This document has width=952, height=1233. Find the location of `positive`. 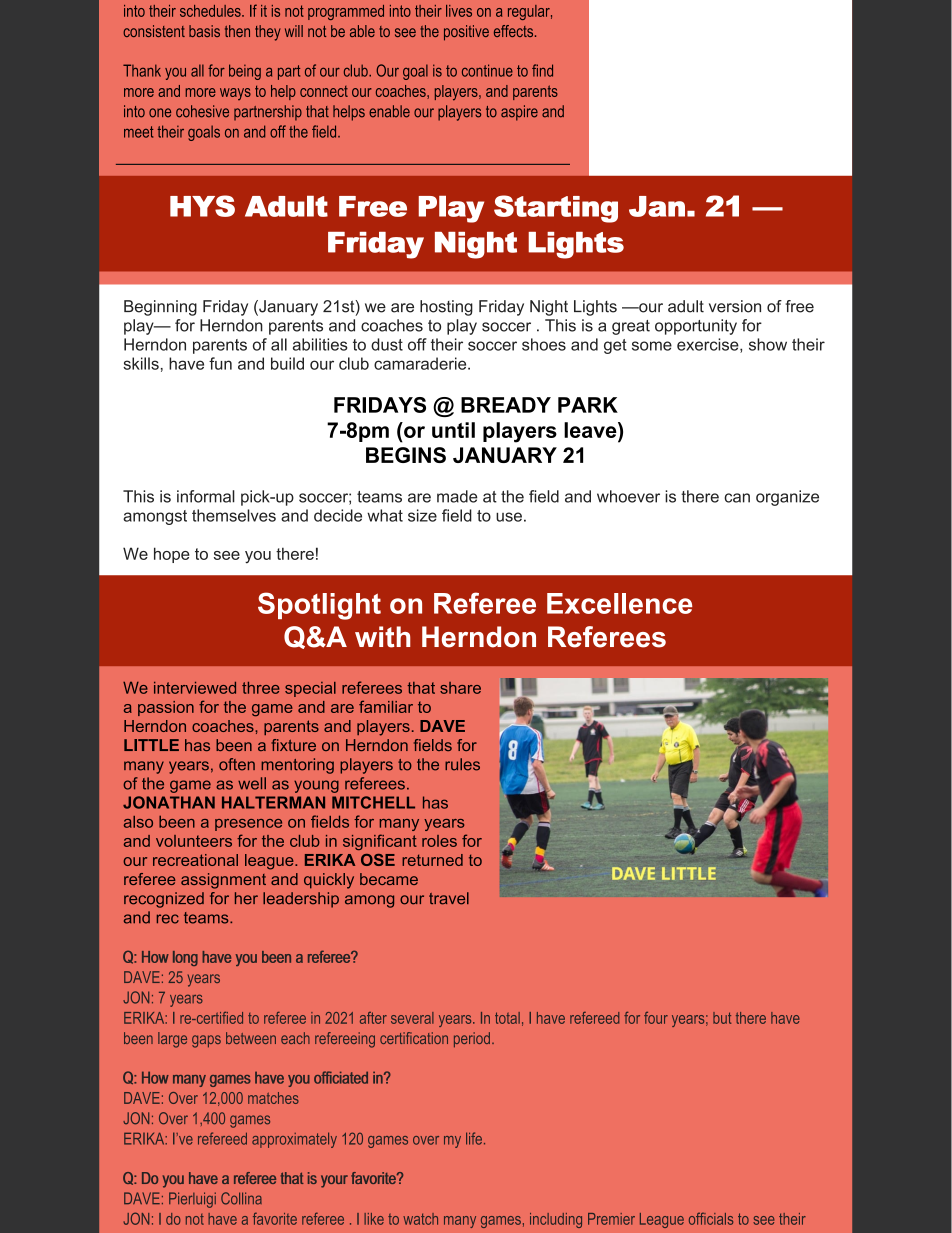

positive is located at coordinates (466, 33).
